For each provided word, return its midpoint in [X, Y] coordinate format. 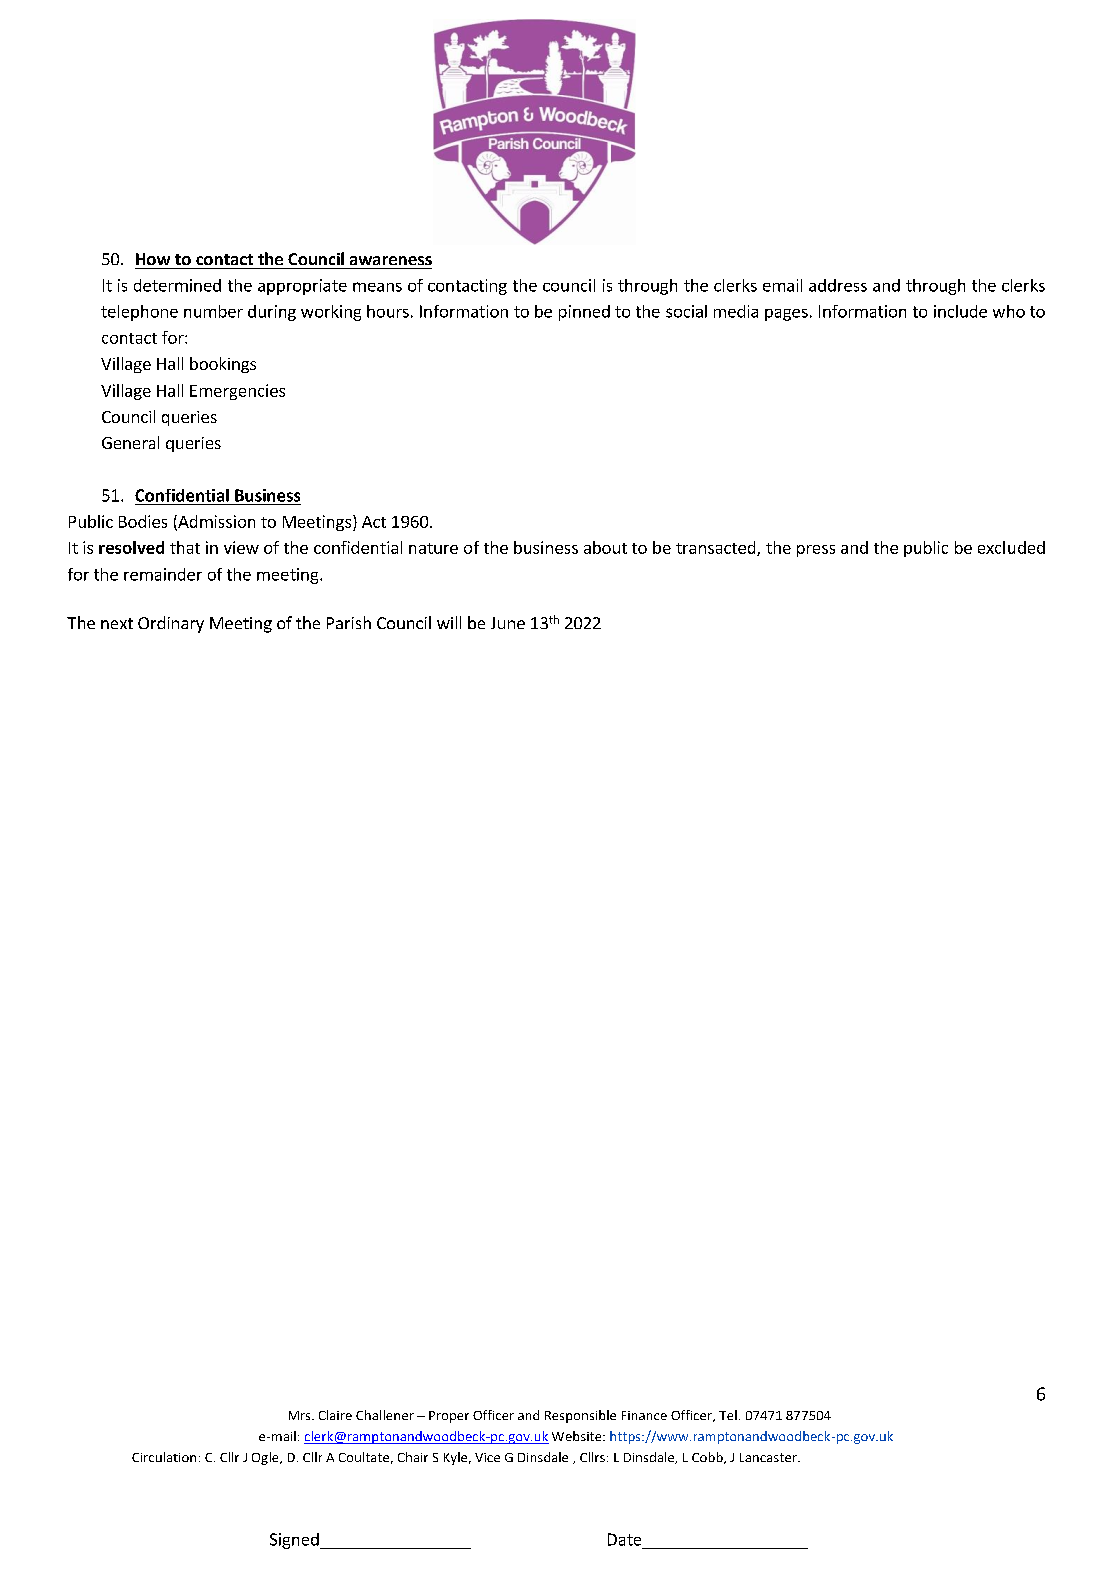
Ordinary [171, 624]
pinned [584, 313]
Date [624, 1539]
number [213, 311]
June [508, 623]
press [816, 551]
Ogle [266, 1458]
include [960, 311]
